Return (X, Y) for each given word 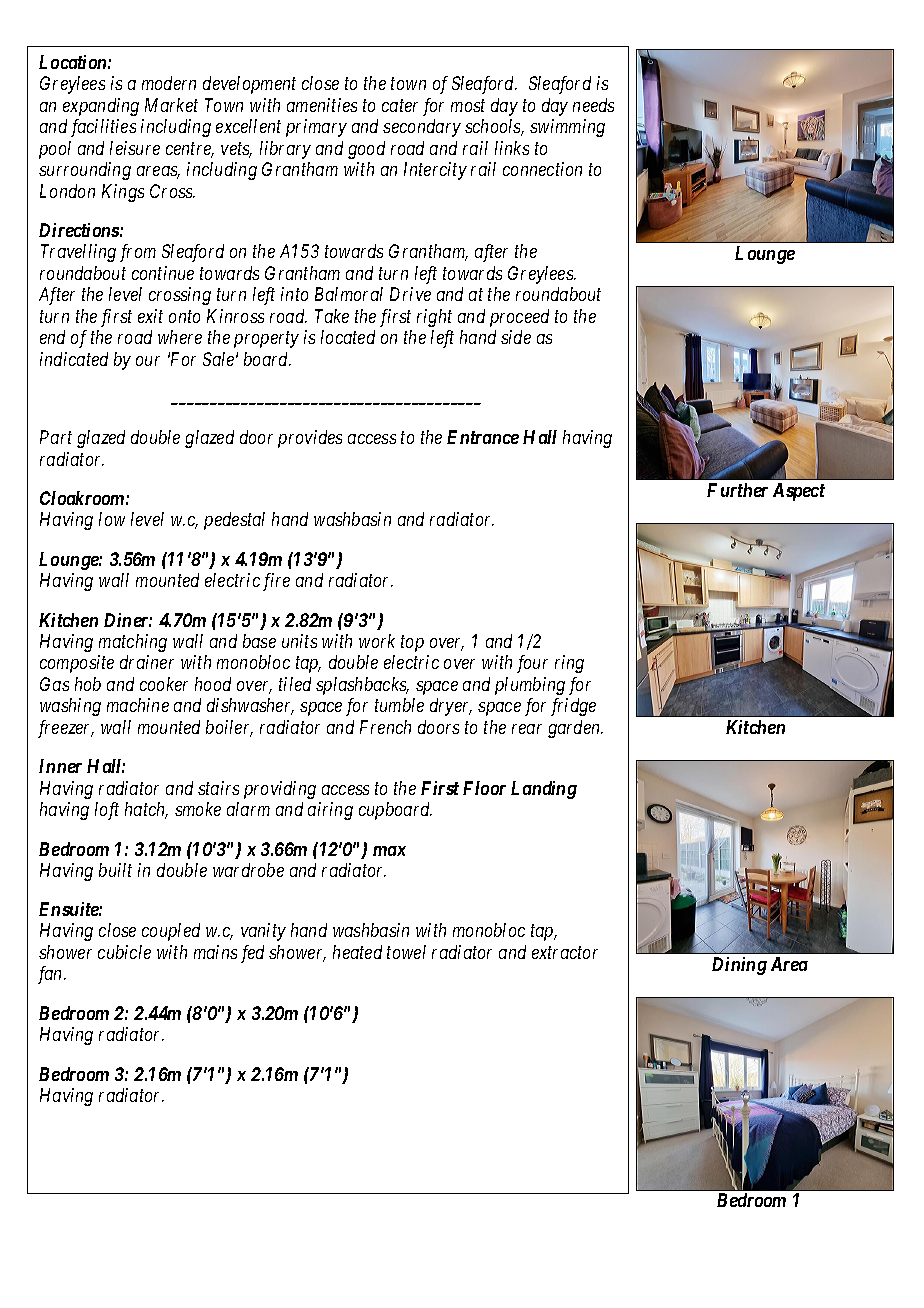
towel (406, 952)
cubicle (124, 952)
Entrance (483, 437)
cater (400, 106)
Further (737, 490)
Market (171, 105)
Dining (739, 966)
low (112, 519)
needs (593, 105)
